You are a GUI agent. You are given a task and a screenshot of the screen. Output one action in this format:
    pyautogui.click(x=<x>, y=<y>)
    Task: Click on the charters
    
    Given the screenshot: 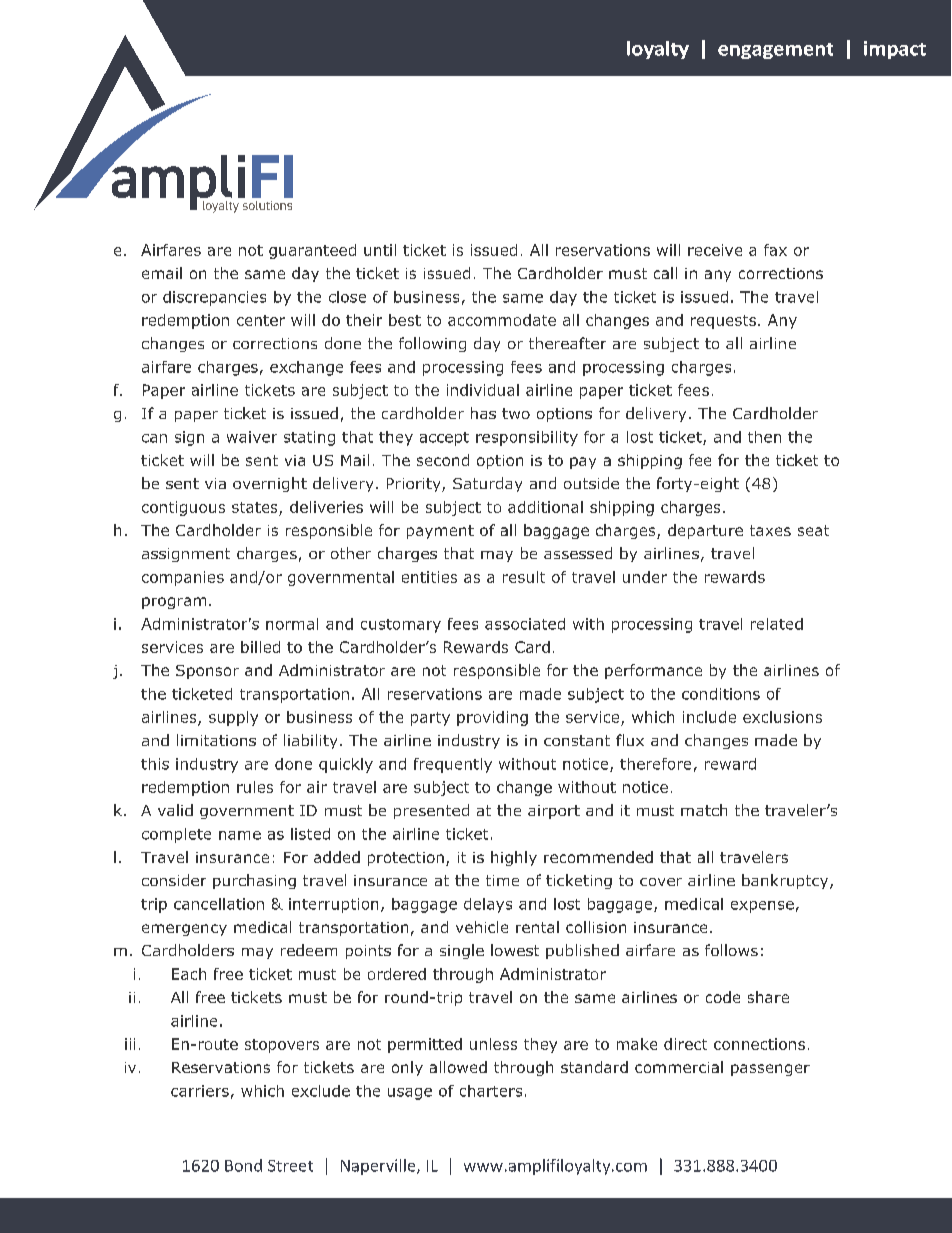 What is the action you would take?
    pyautogui.click(x=491, y=1091)
